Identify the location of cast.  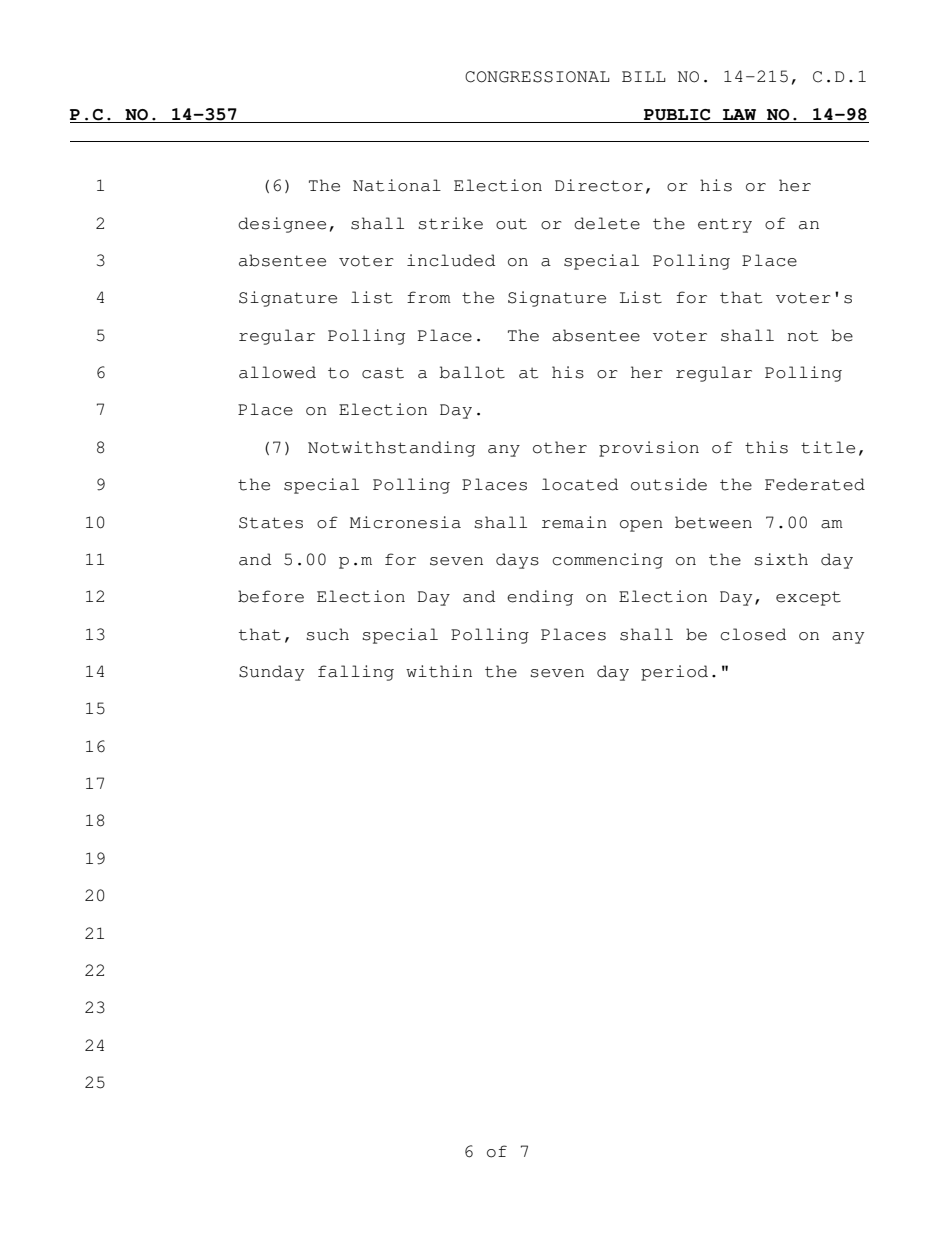
(383, 373).
